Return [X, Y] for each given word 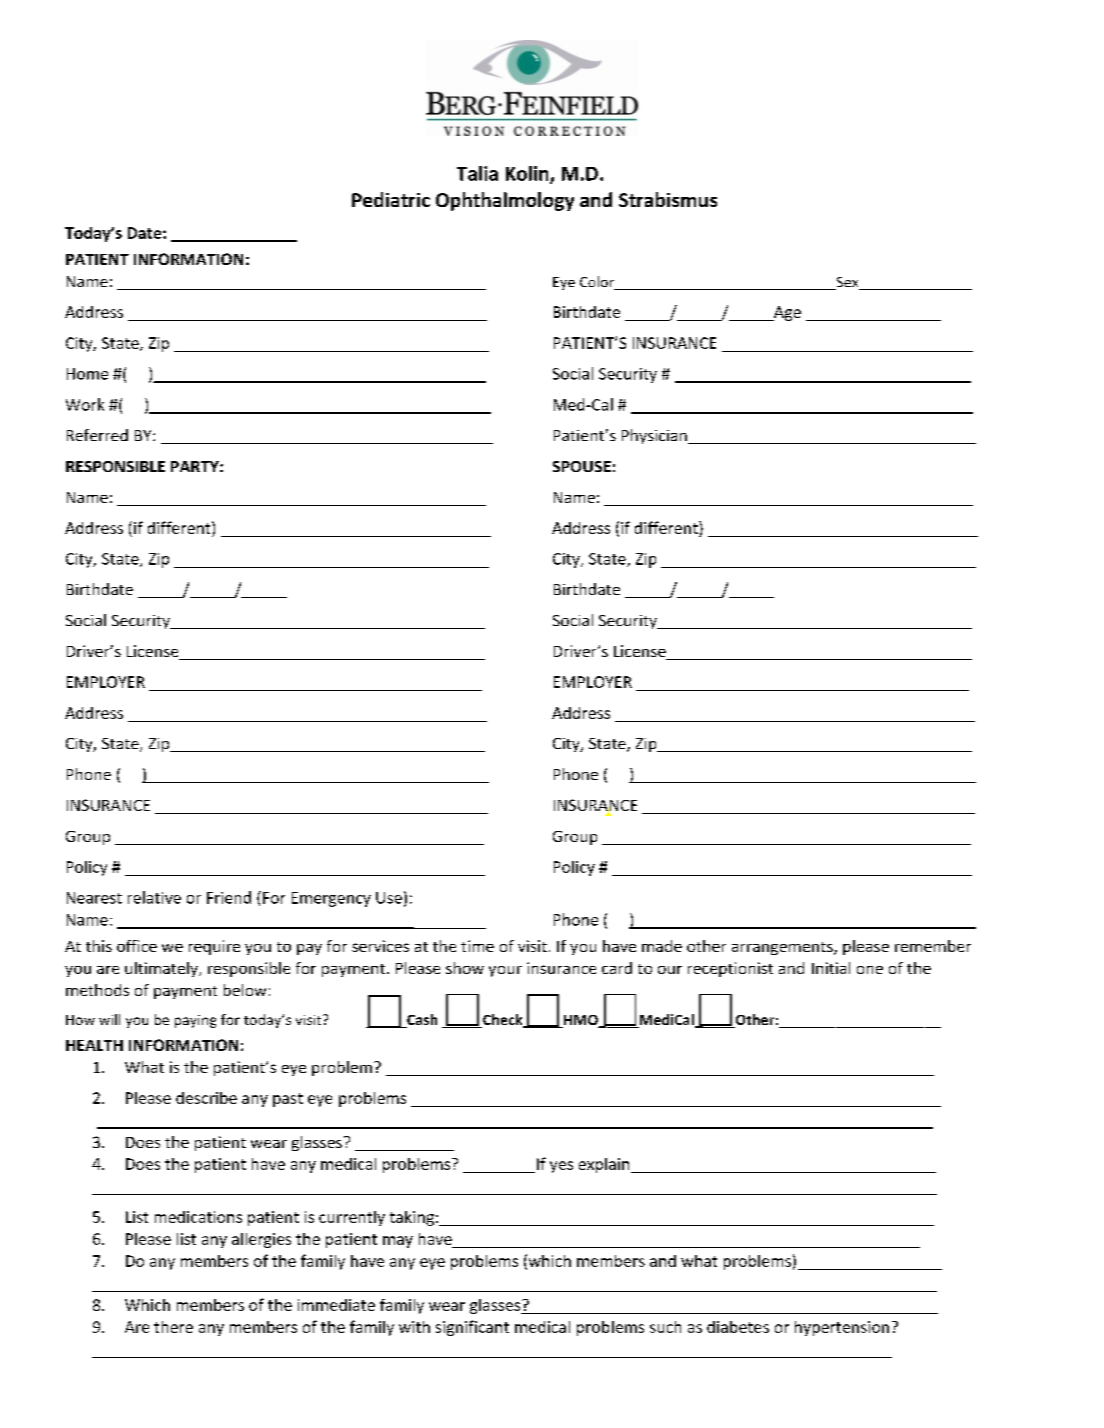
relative [154, 897]
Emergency [331, 899]
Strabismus [668, 199]
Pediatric [391, 199]
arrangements [783, 948]
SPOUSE [582, 466]
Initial [831, 968]
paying [195, 1021]
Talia [477, 173]
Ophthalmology [505, 201]
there [173, 1327]
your [505, 971]
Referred [97, 435]
